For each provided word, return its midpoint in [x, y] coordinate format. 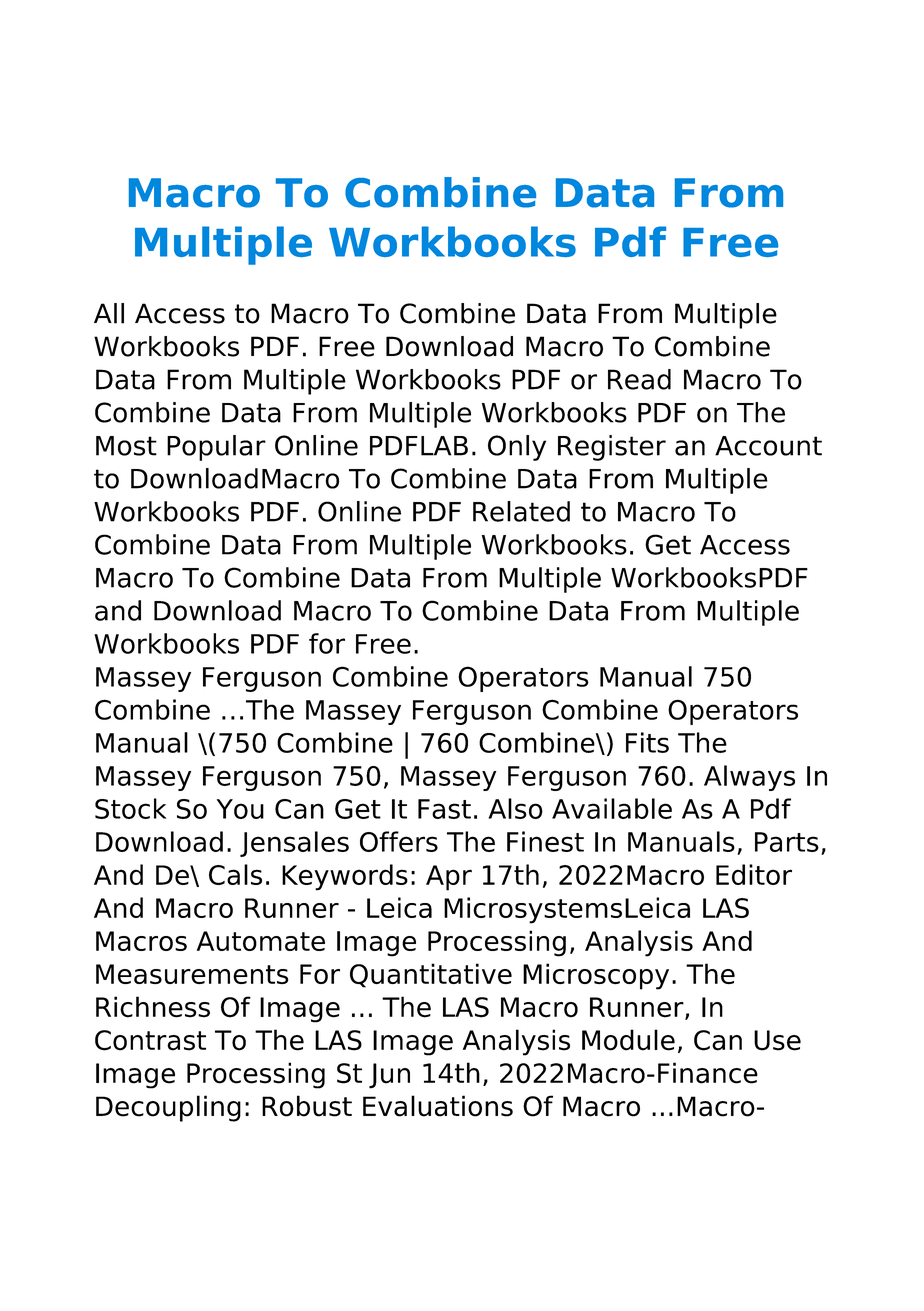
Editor [754, 874]
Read [639, 379]
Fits [647, 742]
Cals [235, 874]
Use [777, 1040]
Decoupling [168, 1108]
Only [517, 448]
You [240, 809]
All [109, 313]
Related [521, 511]
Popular [216, 448]
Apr [449, 878]
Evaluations [438, 1106]
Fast [444, 809]
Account [768, 446]
